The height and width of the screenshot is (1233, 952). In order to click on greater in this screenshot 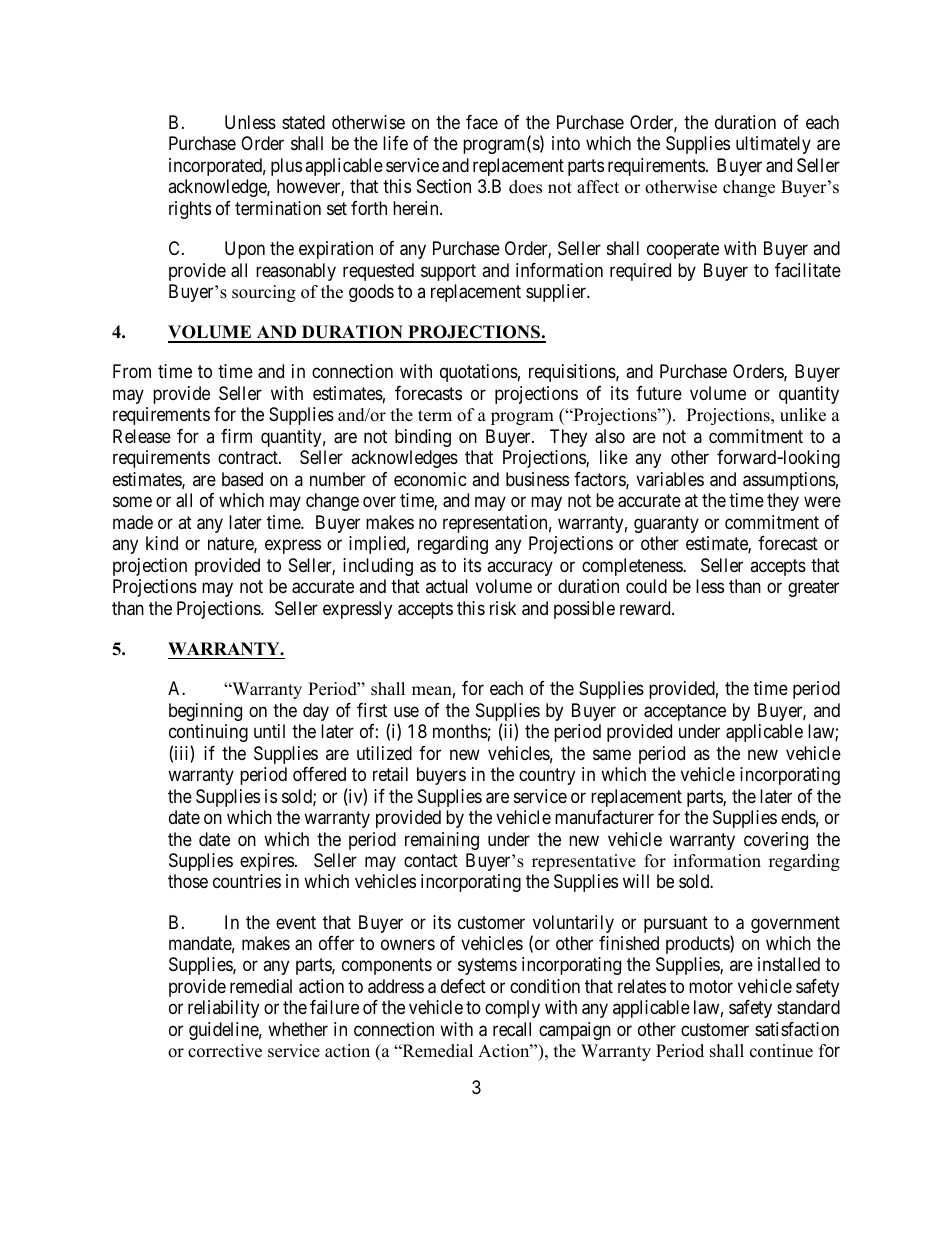, I will do `click(813, 589)`.
